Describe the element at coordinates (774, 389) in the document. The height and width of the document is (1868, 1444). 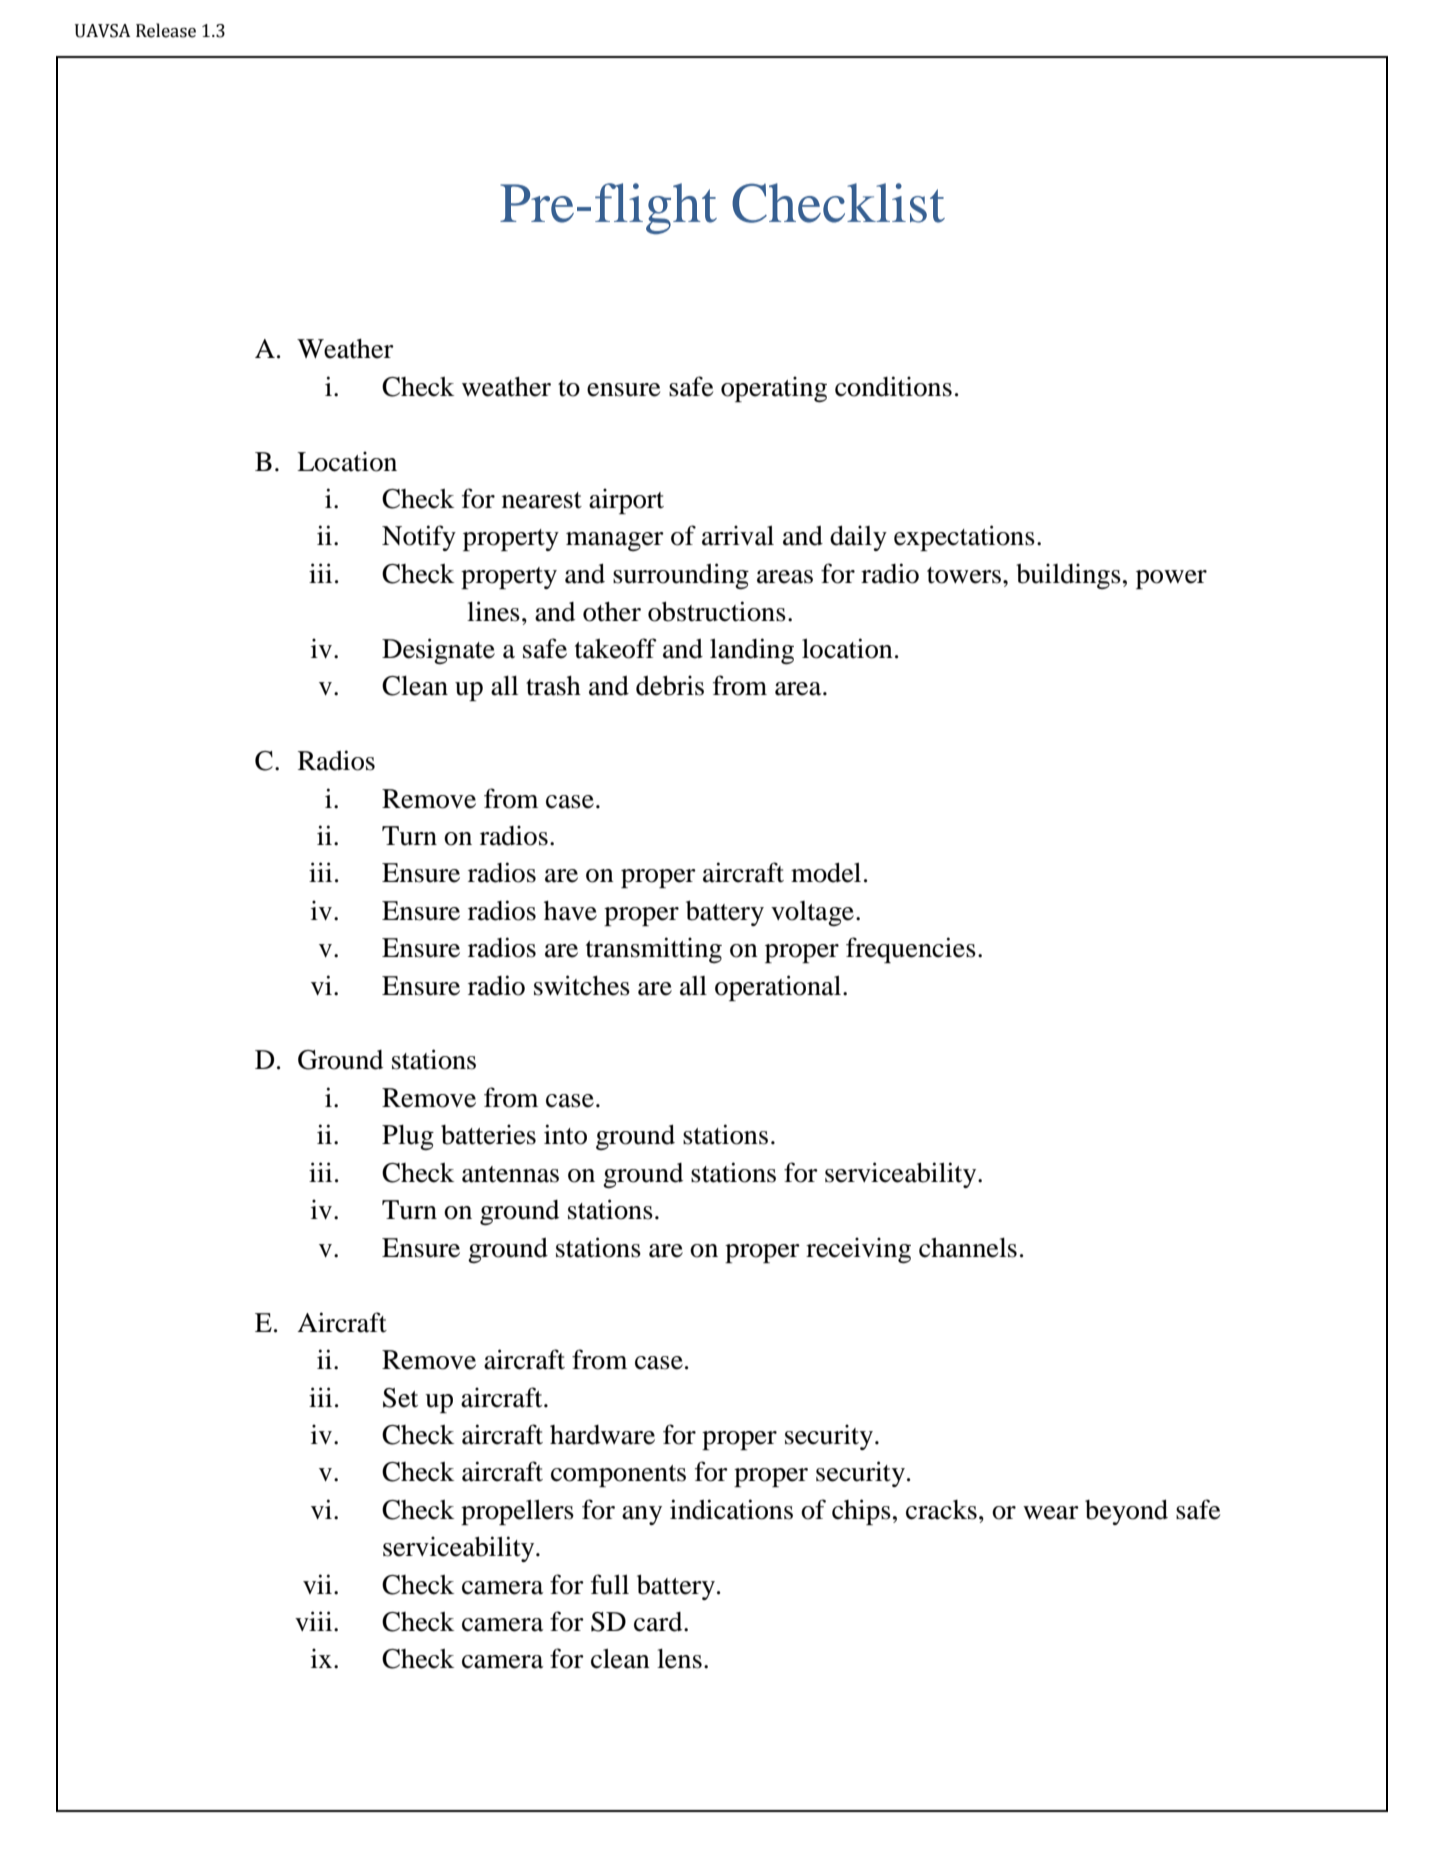
I see `operating` at that location.
